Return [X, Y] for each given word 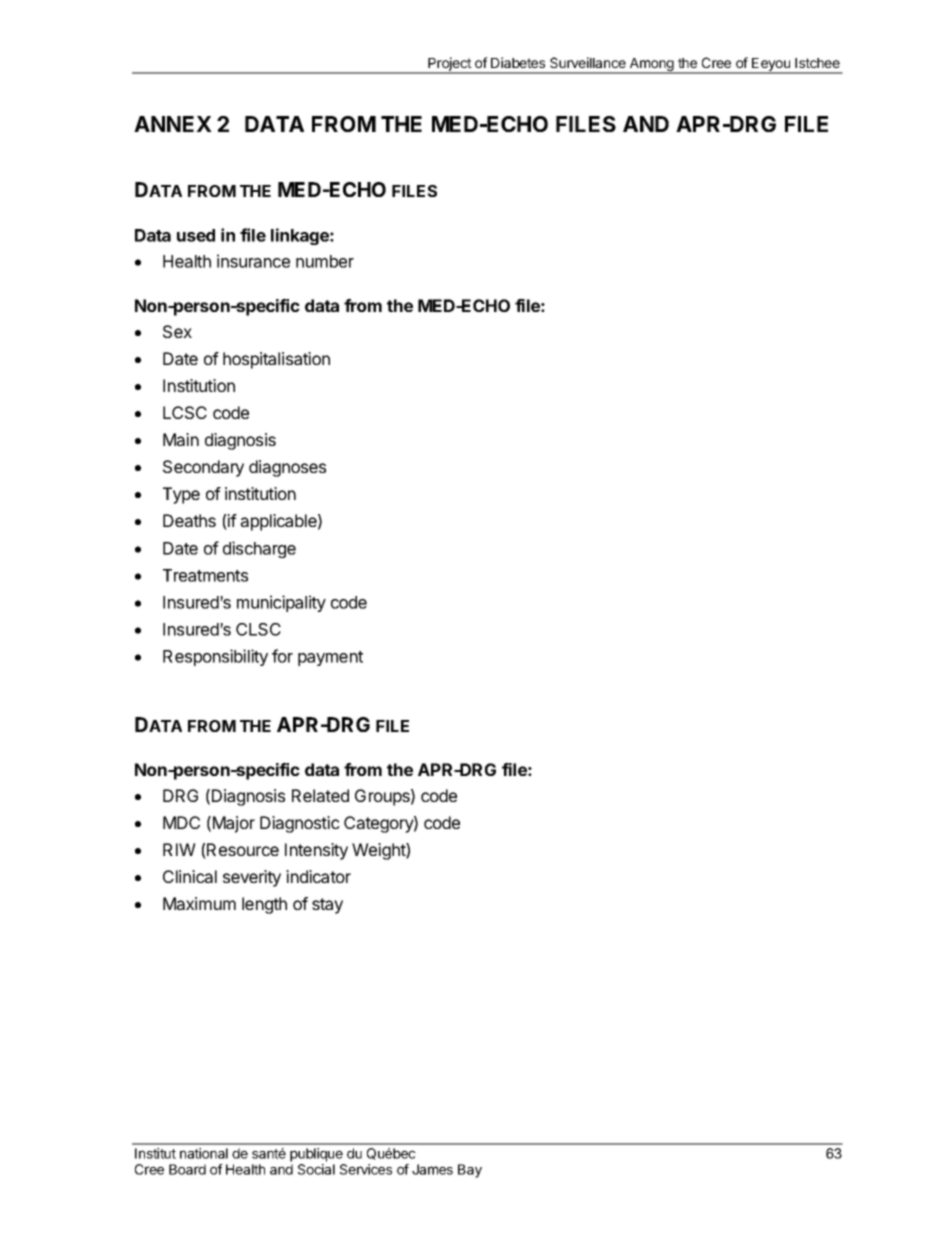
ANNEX [173, 124]
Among [652, 66]
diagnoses [287, 468]
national [204, 1153]
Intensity [316, 851]
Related [320, 795]
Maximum [199, 903]
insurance [253, 261]
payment [330, 658]
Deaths [189, 520]
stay [327, 906]
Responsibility [215, 657]
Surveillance [588, 62]
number [325, 261]
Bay [470, 1171]
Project [449, 65]
